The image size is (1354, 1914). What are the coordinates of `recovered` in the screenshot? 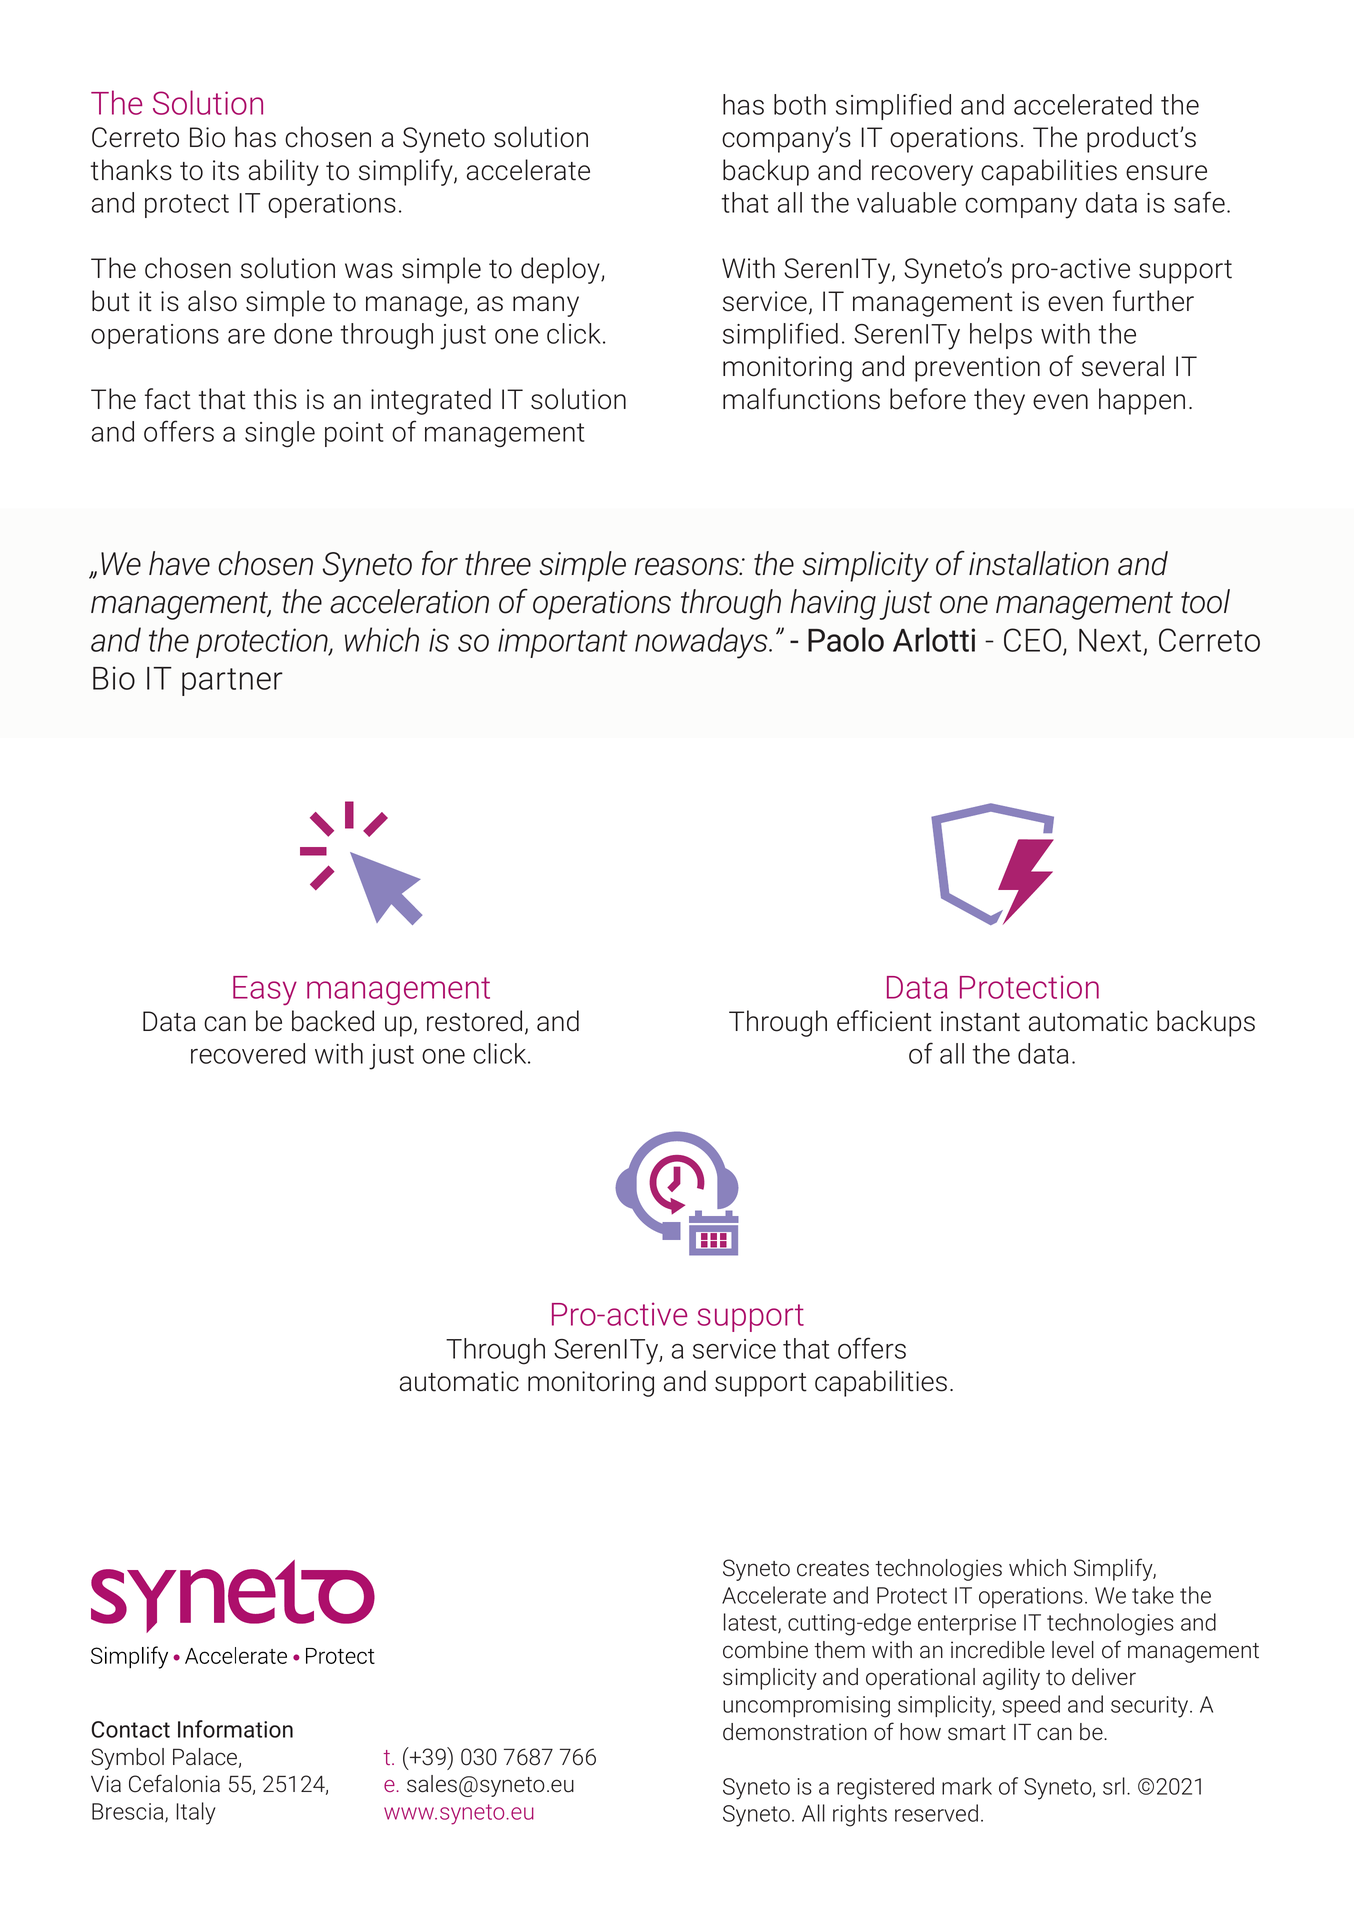 It's located at (248, 1053).
